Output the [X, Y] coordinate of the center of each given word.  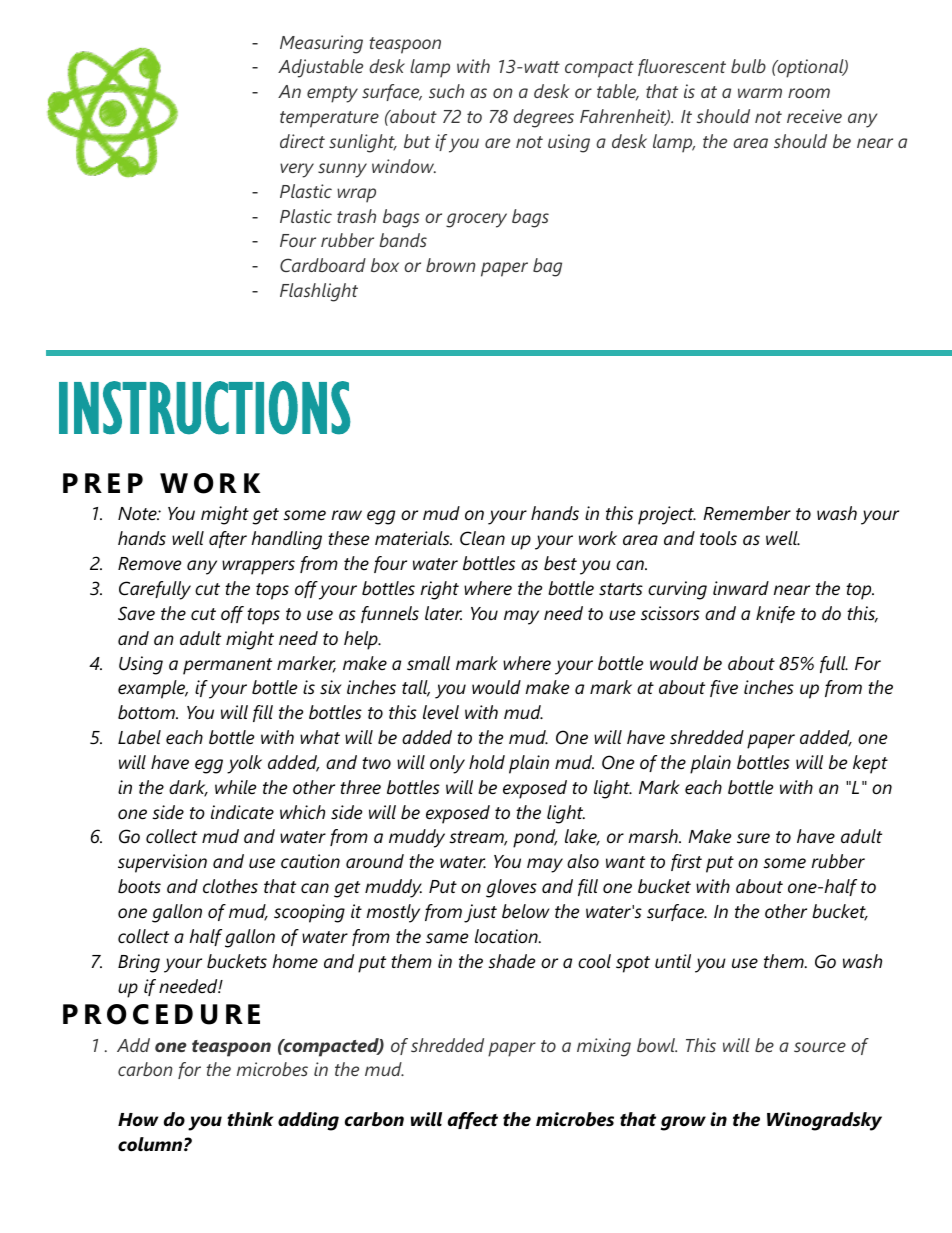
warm [760, 93]
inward [741, 588]
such [446, 91]
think [250, 1119]
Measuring [321, 44]
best [560, 563]
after [228, 539]
